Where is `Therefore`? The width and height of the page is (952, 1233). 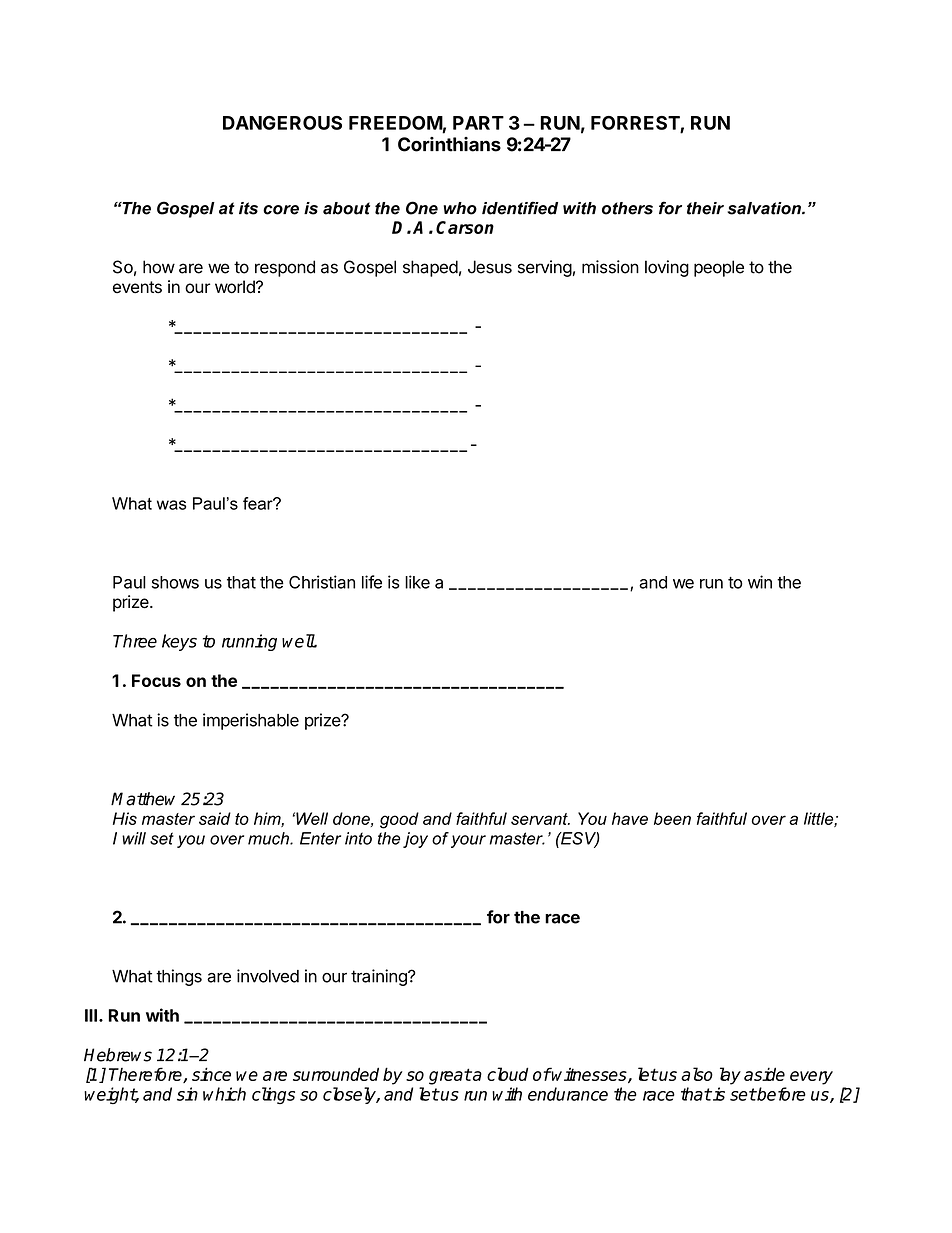 Therefore is located at coordinates (146, 1075).
